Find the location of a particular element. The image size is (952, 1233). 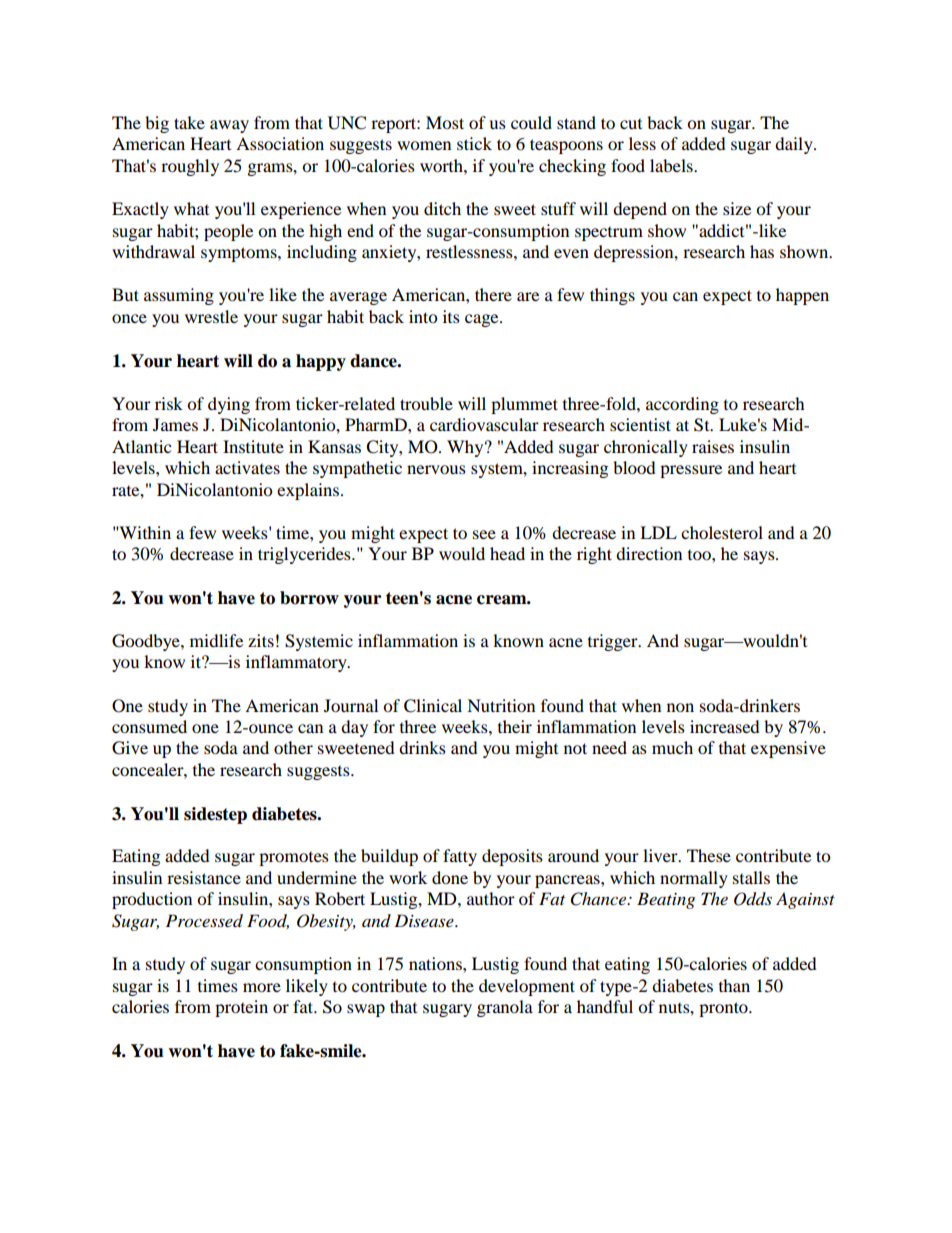

triglycerides is located at coordinates (305, 555).
